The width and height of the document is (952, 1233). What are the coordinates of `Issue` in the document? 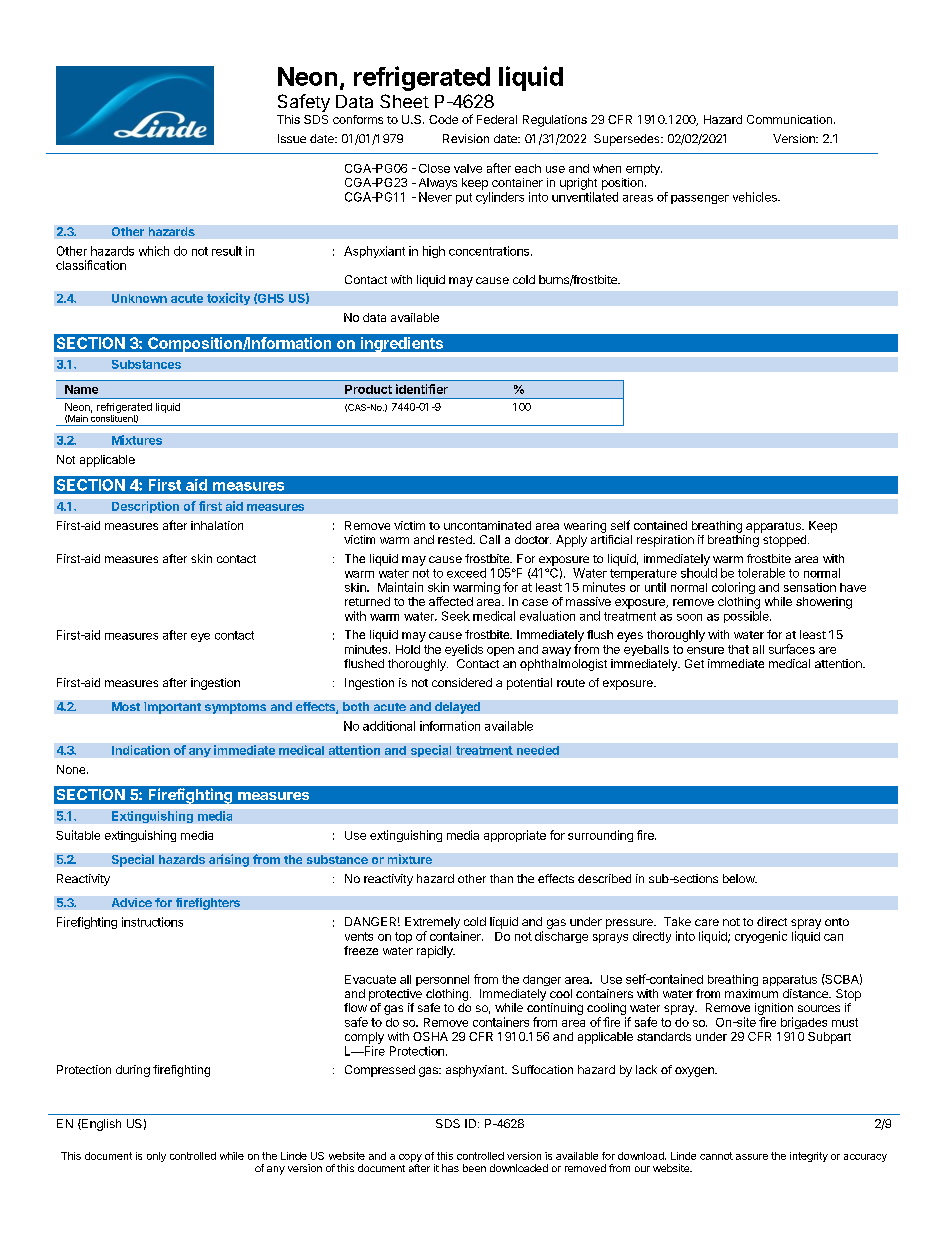 It's located at (292, 138).
